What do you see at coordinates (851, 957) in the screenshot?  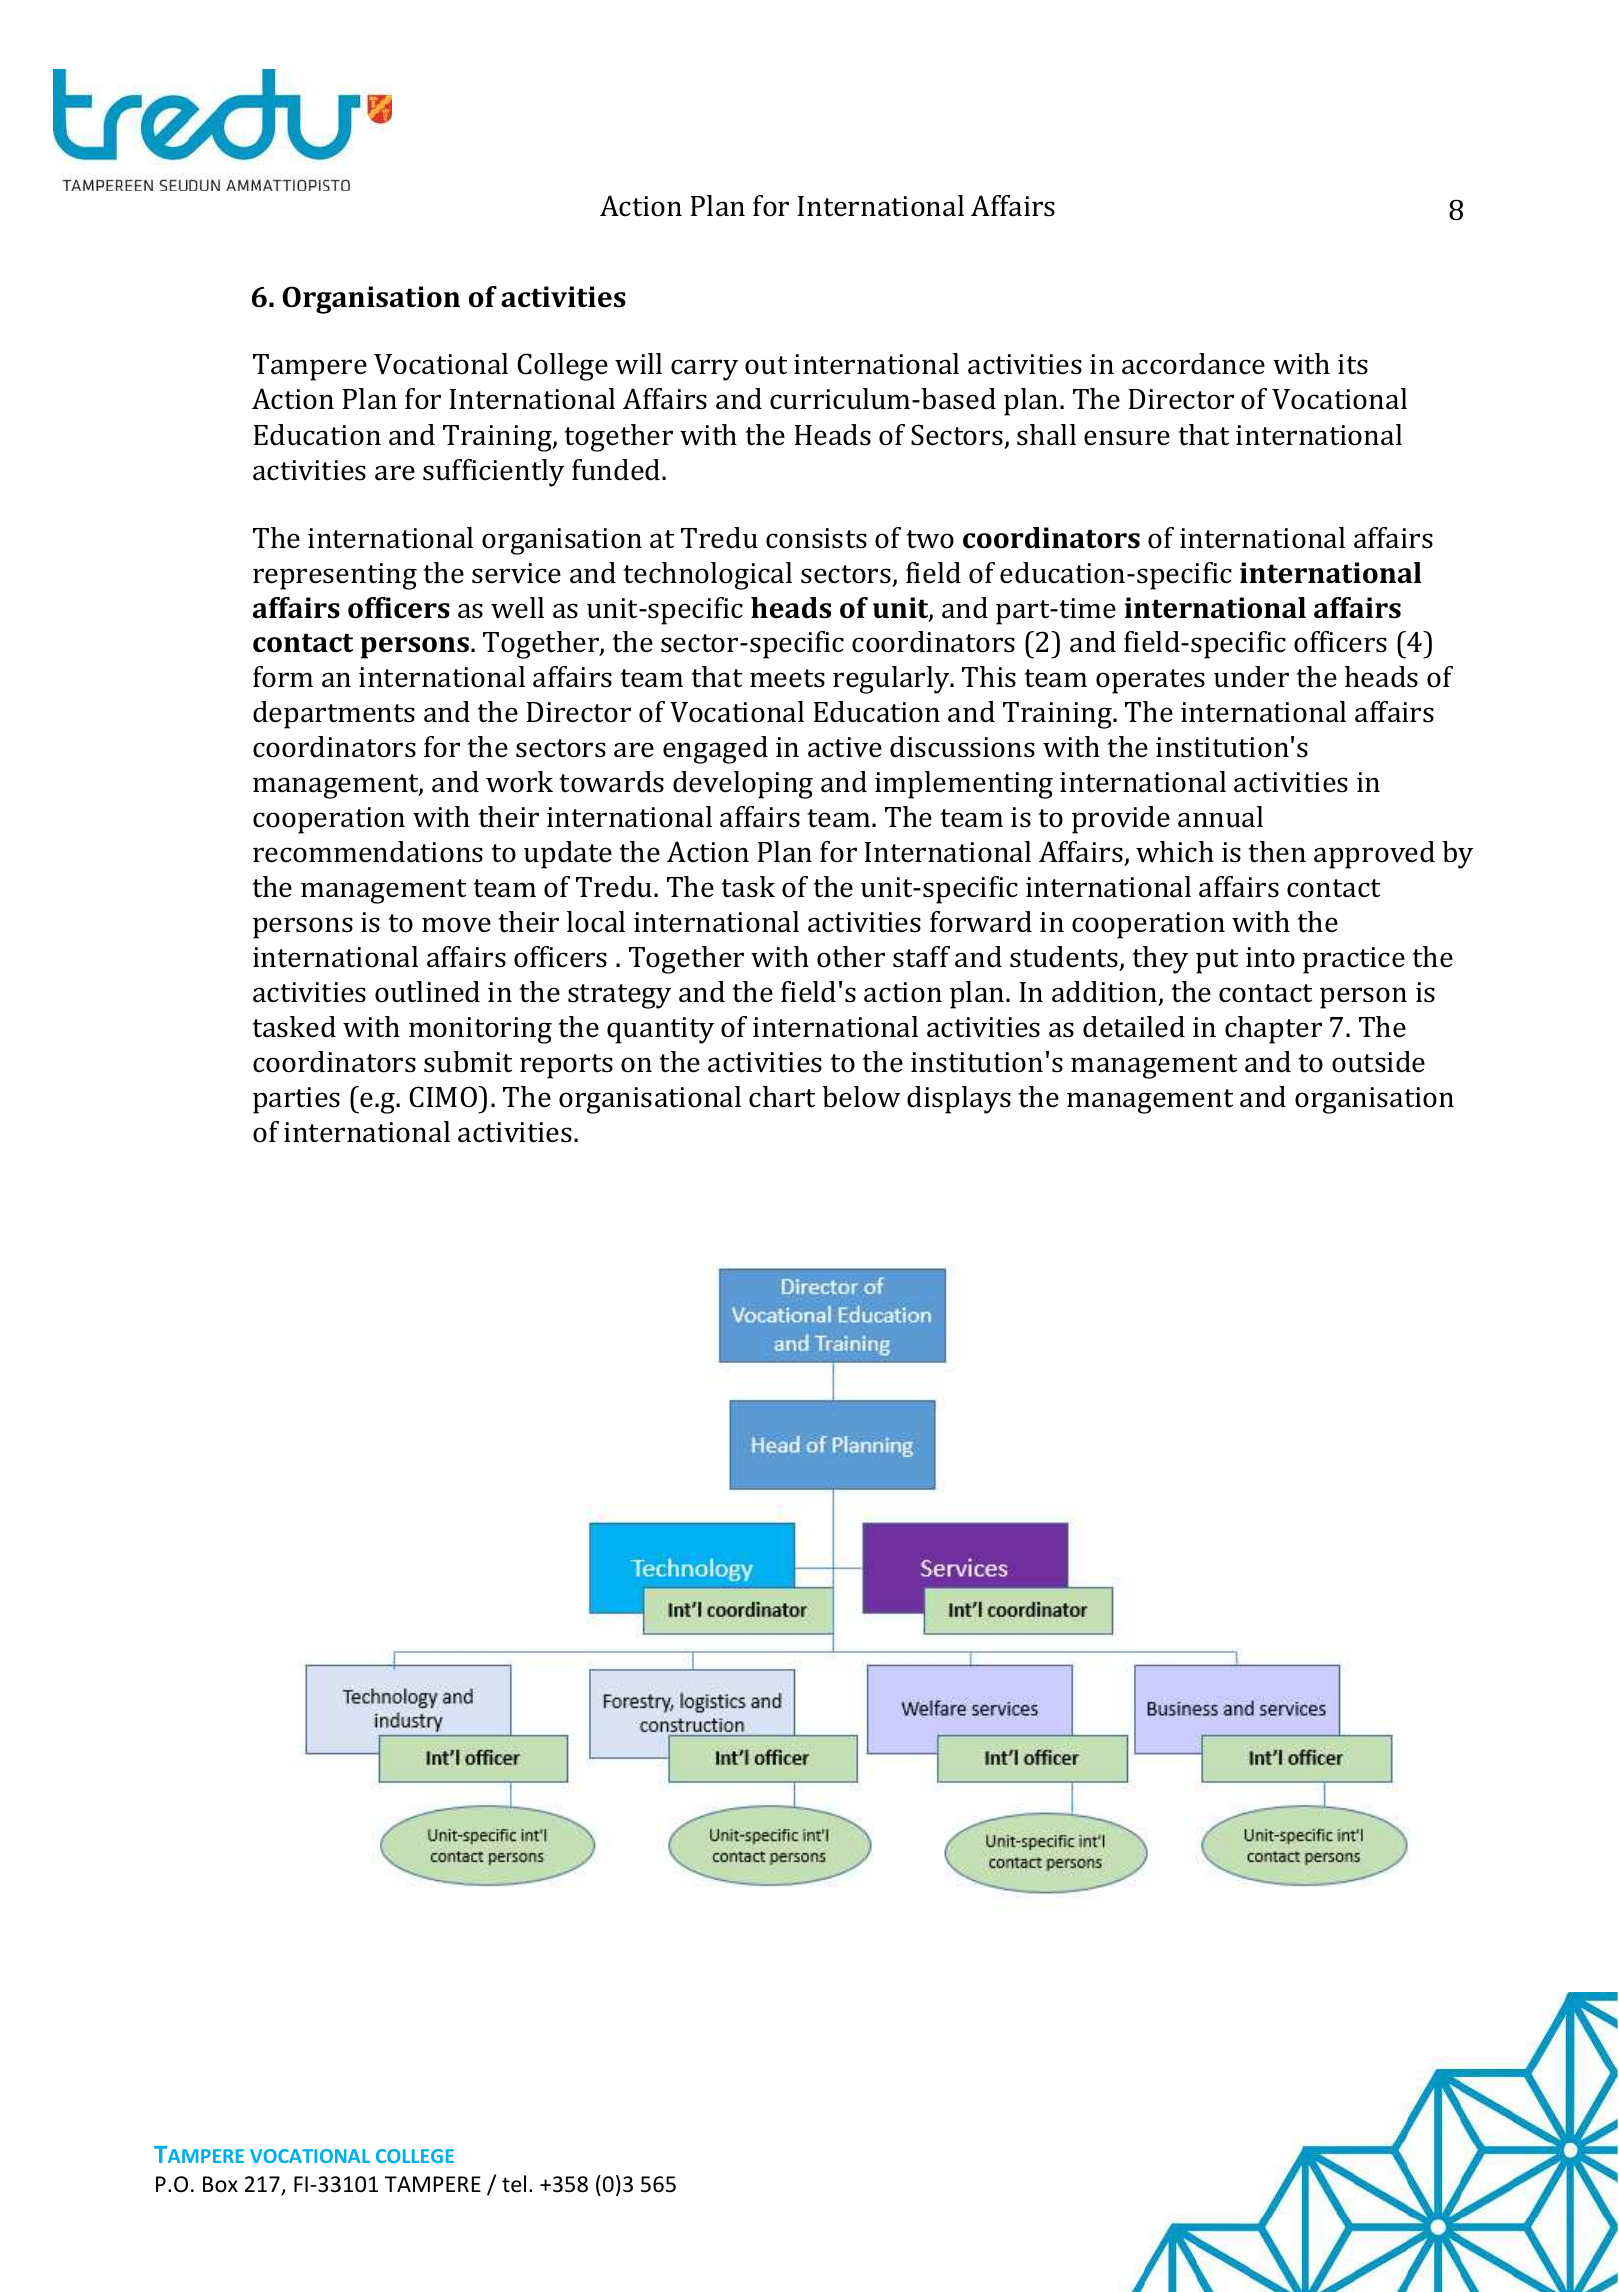 I see `other` at bounding box center [851, 957].
